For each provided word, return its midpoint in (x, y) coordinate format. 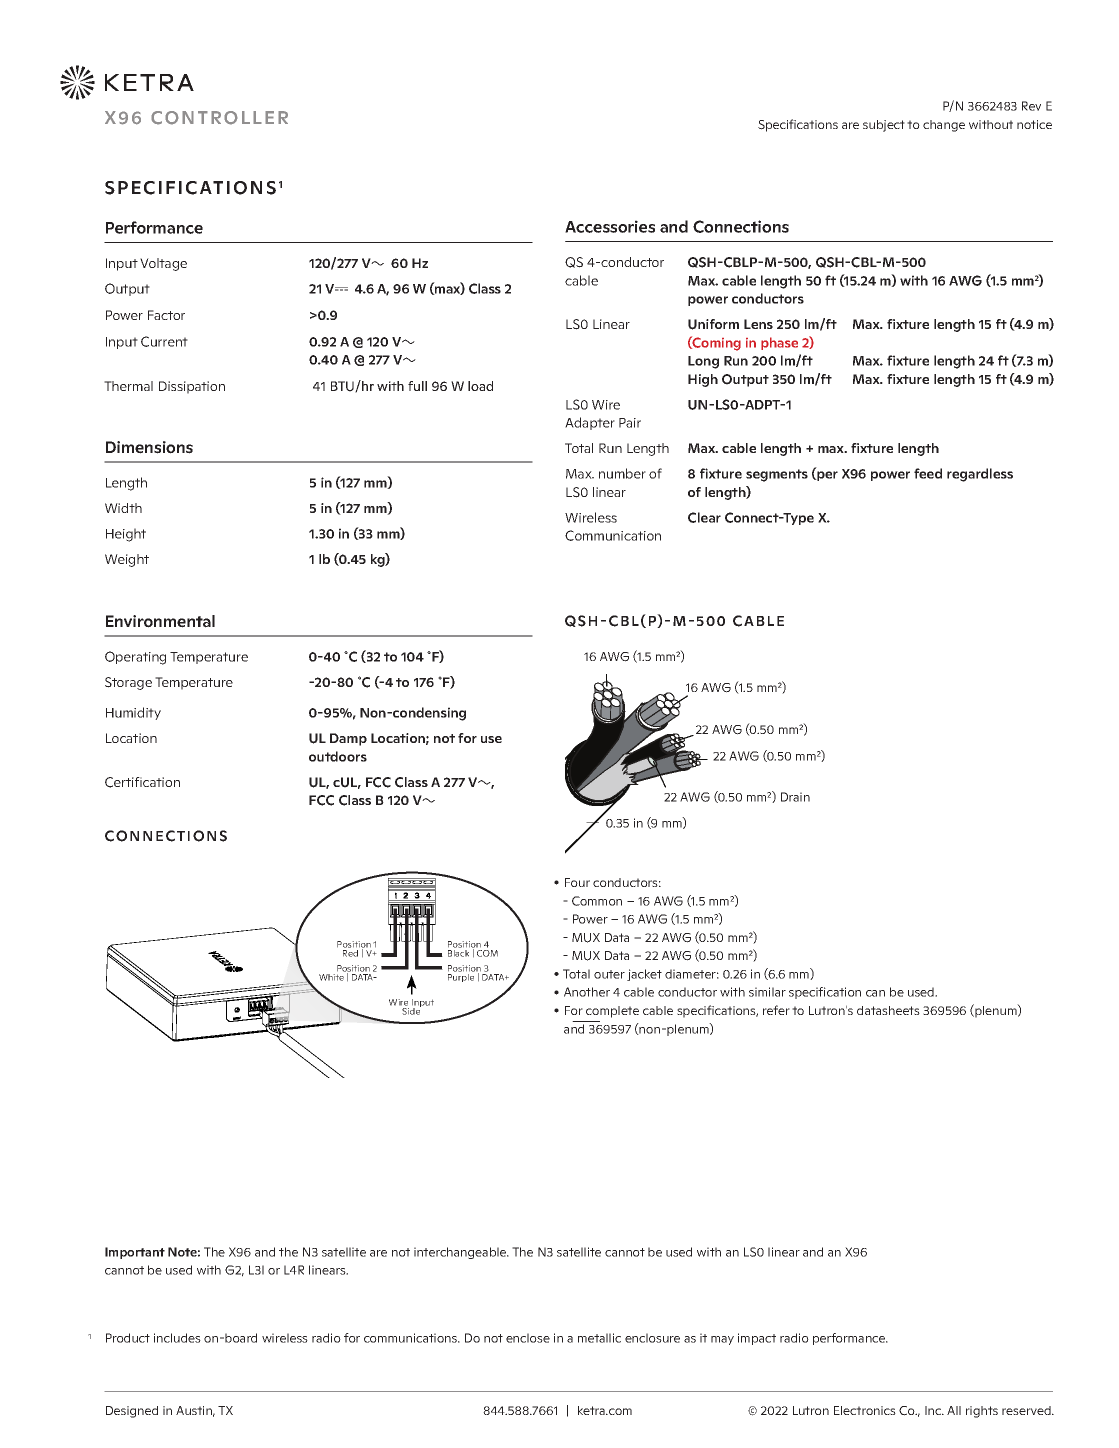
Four (577, 882)
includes (177, 1338)
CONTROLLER (219, 118)
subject (884, 126)
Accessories (610, 226)
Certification (142, 782)
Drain (795, 797)
